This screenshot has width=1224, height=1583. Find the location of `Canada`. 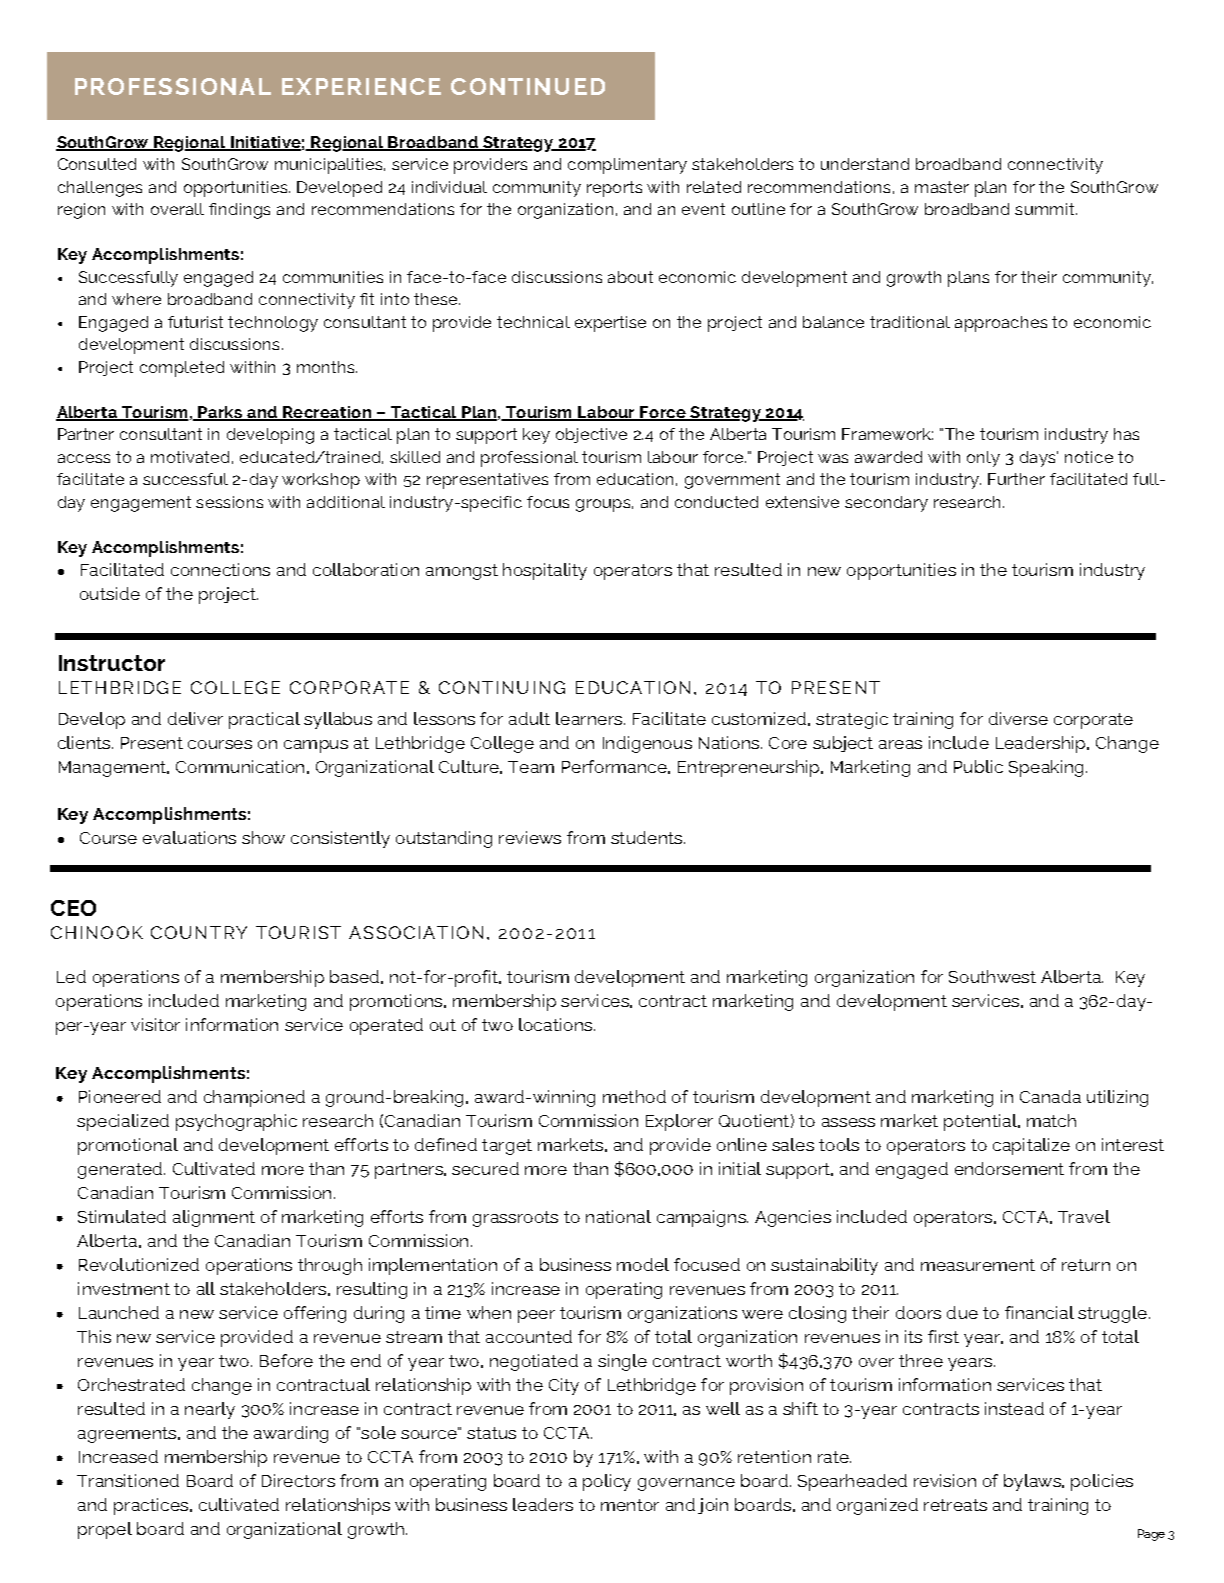

Canada is located at coordinates (1050, 1096).
